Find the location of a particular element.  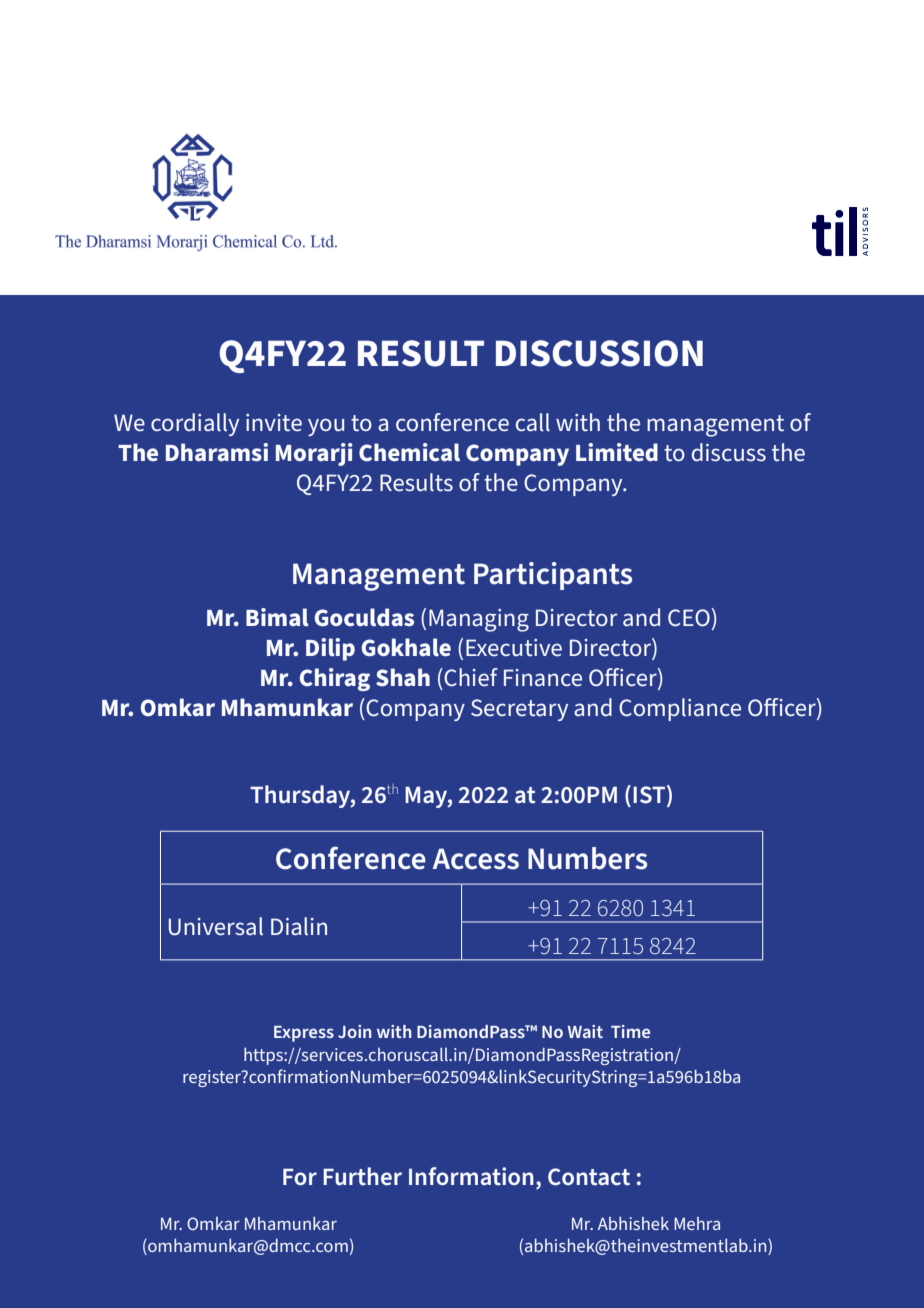

Further is located at coordinates (362, 1176).
